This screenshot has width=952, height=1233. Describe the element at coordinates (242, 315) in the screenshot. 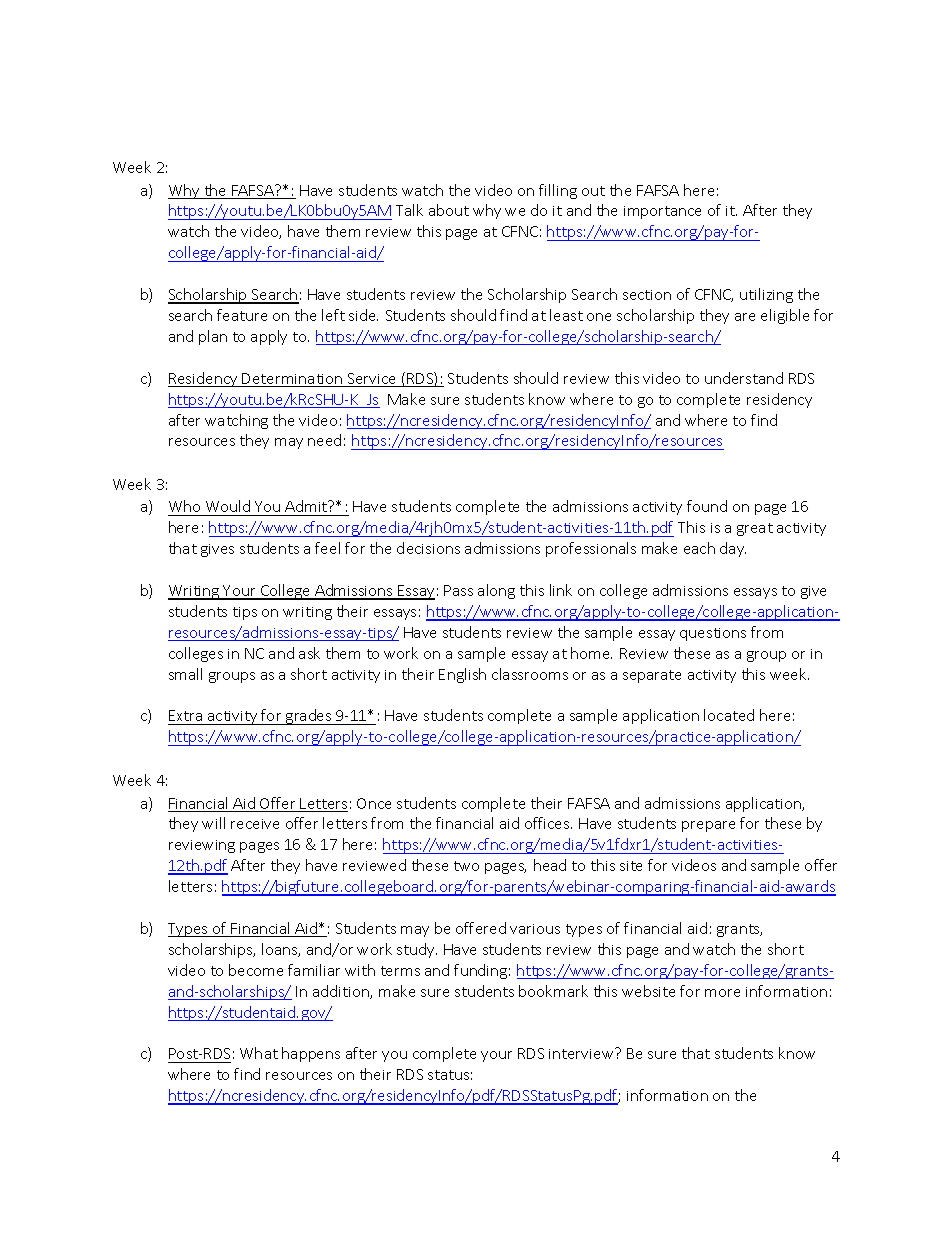

I see `feature` at that location.
